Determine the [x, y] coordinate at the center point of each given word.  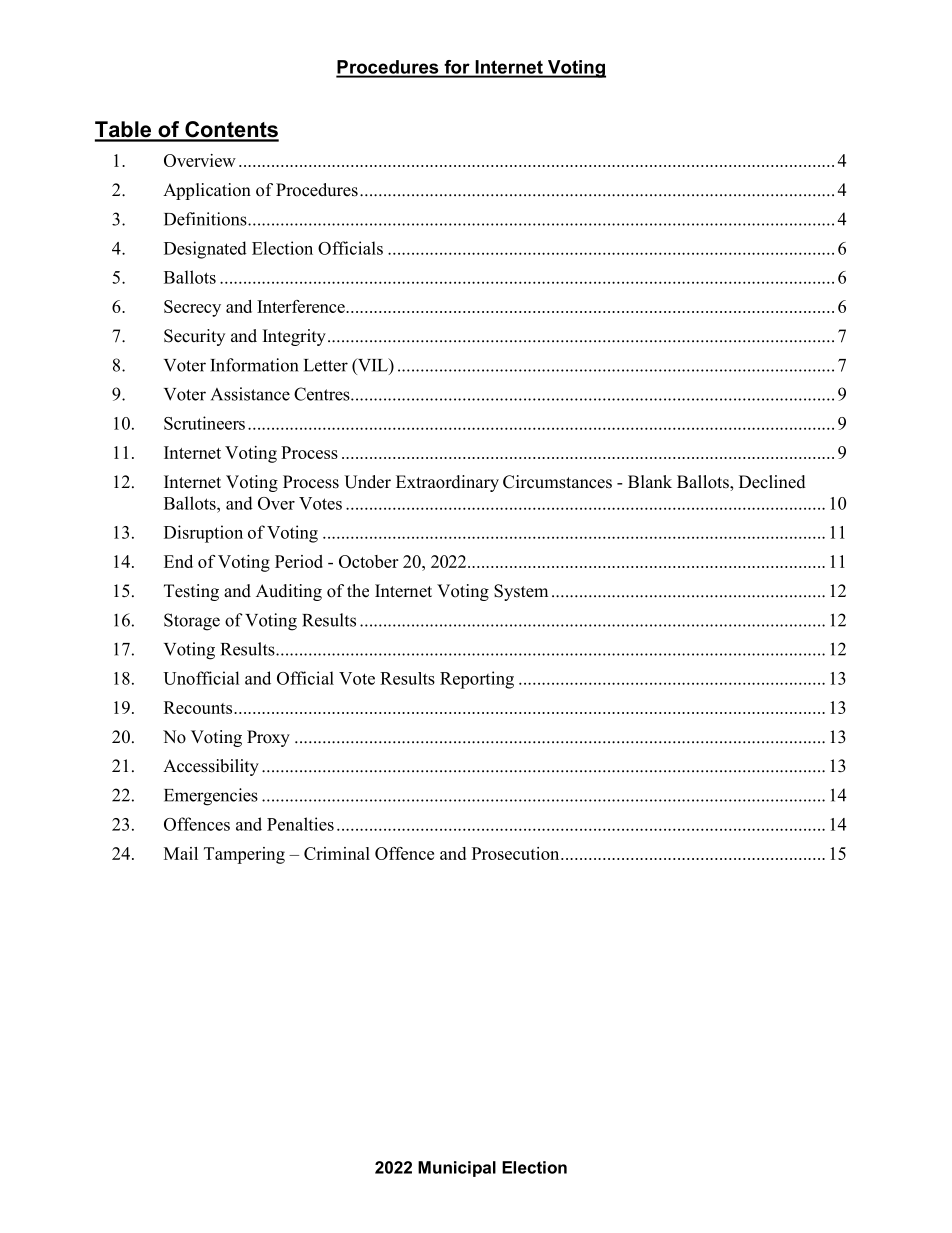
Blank [650, 481]
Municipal [457, 1169]
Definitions [206, 219]
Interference [302, 306]
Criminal [337, 853]
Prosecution [517, 853]
